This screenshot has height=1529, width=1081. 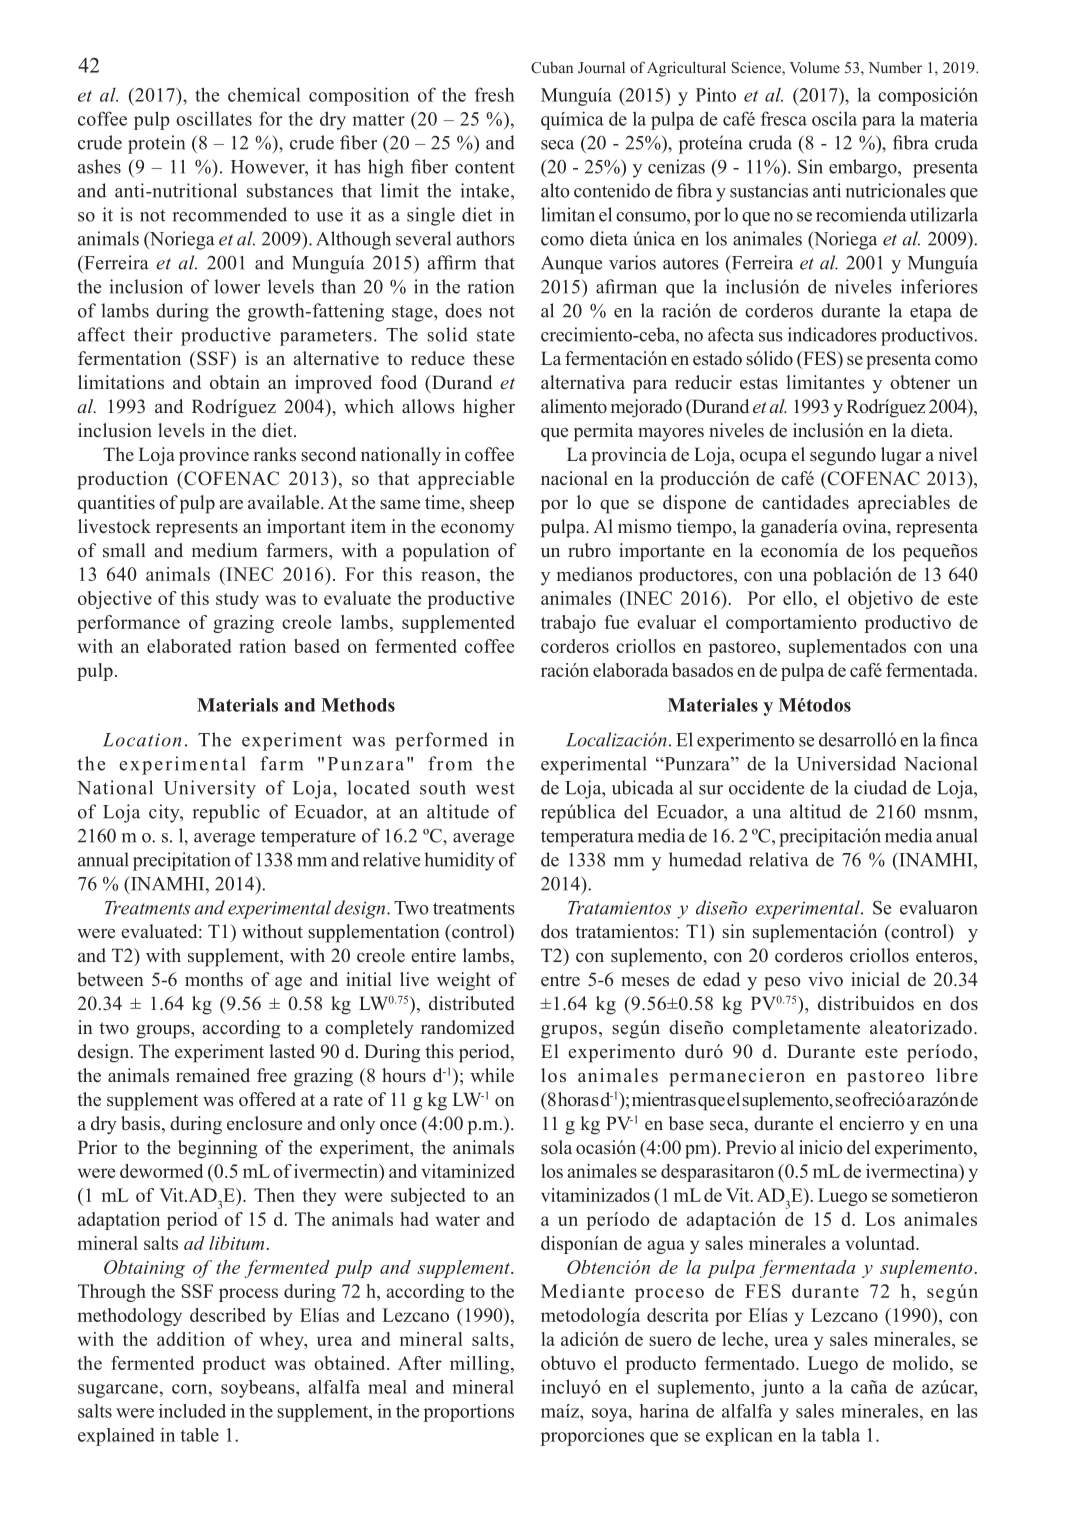 What do you see at coordinates (560, 980) in the screenshot?
I see `entre` at bounding box center [560, 980].
